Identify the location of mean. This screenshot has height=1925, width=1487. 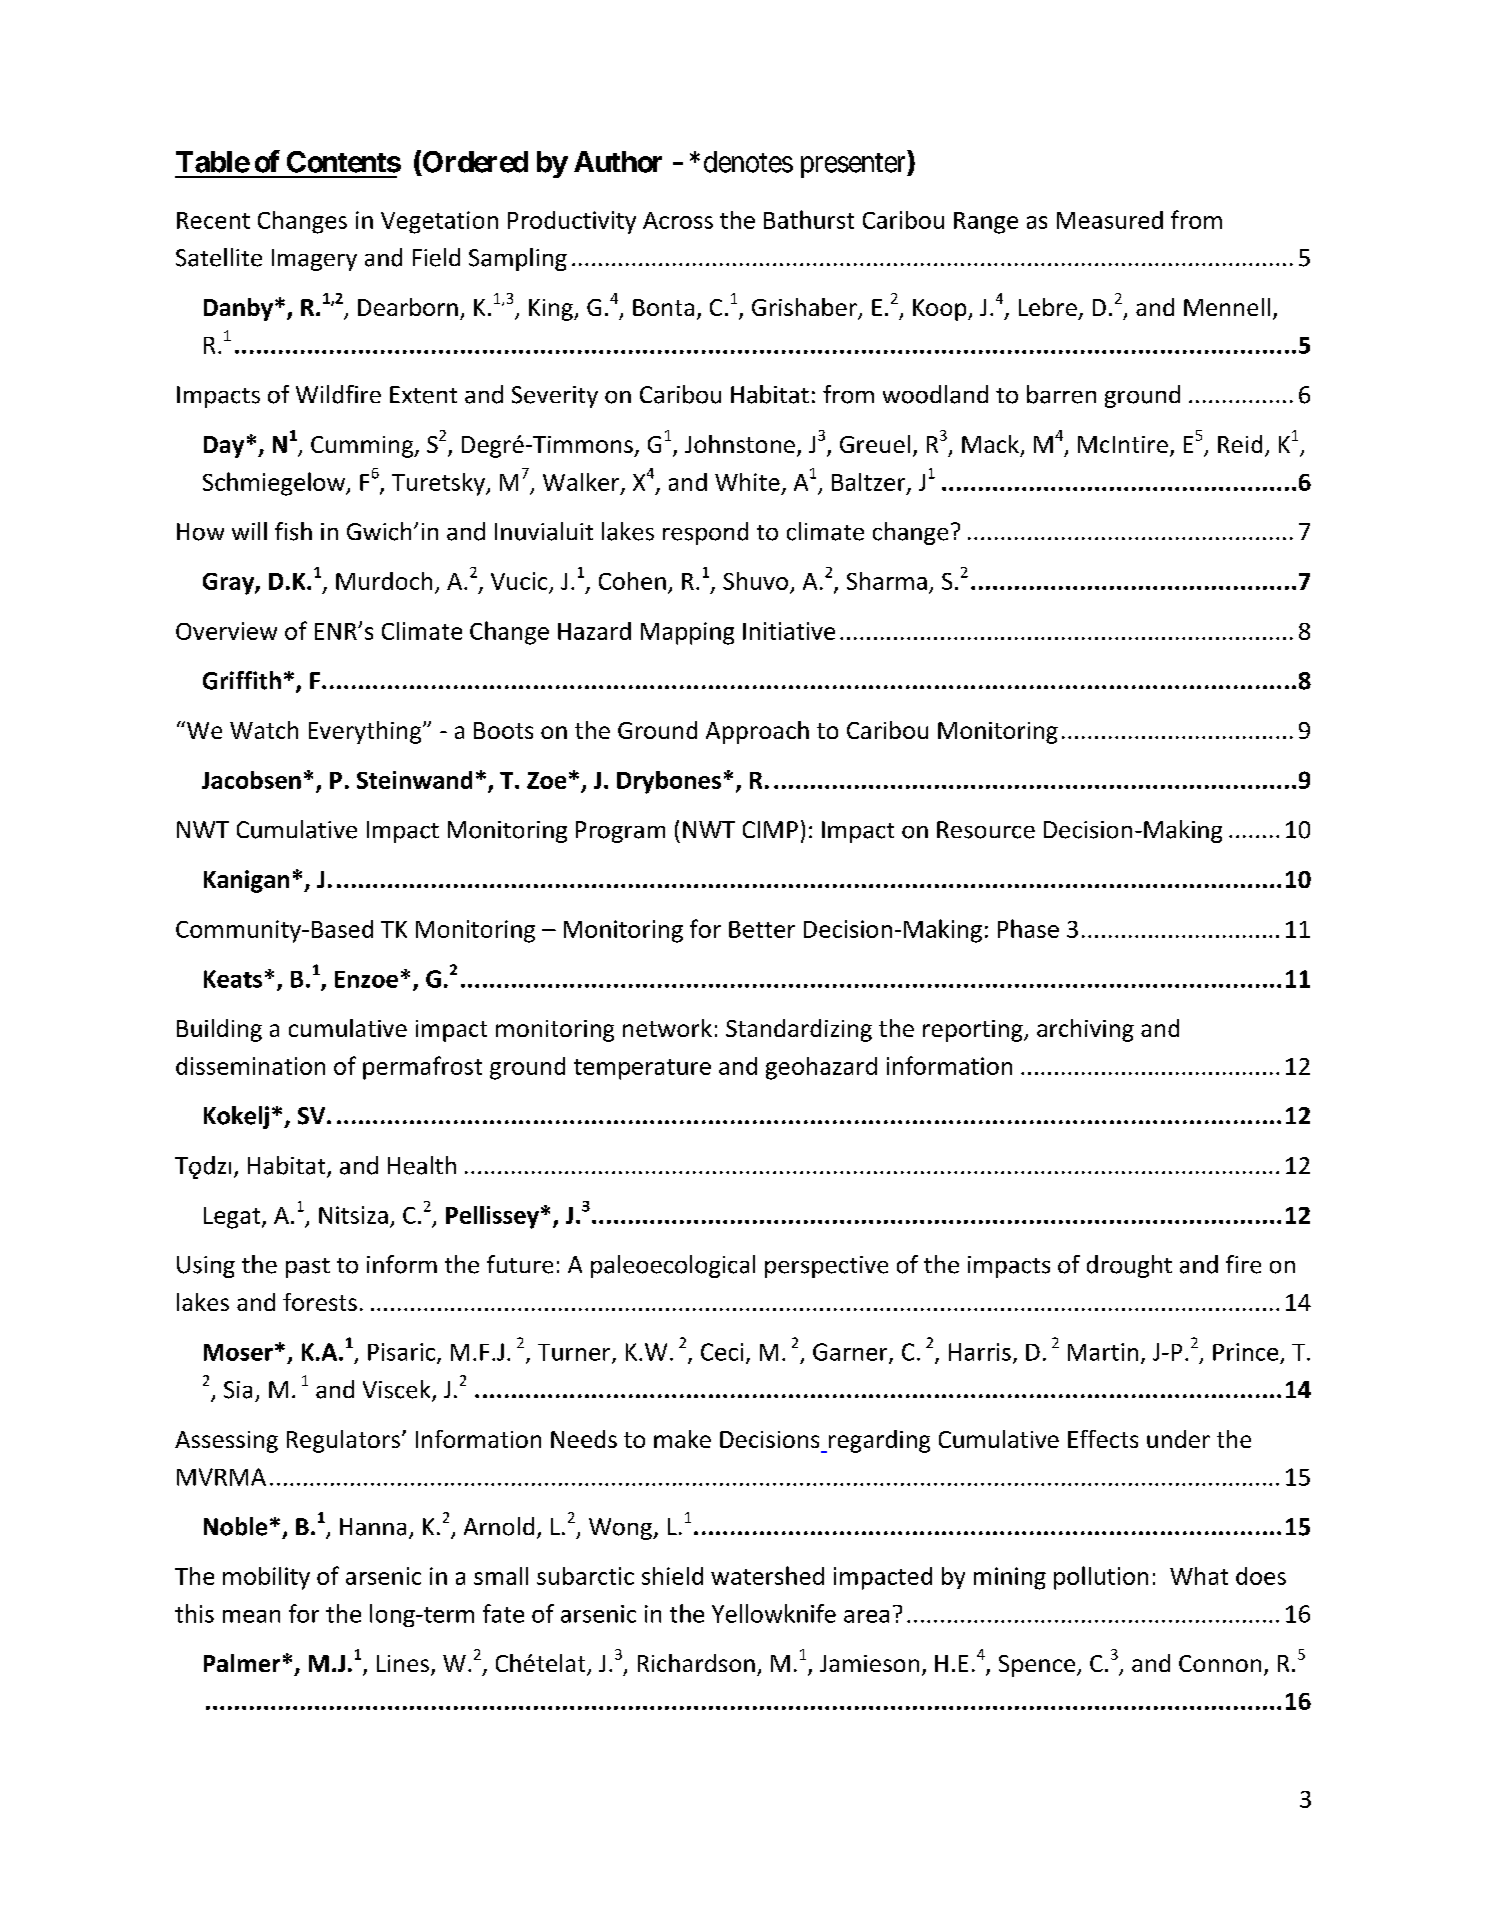
(251, 1616).
